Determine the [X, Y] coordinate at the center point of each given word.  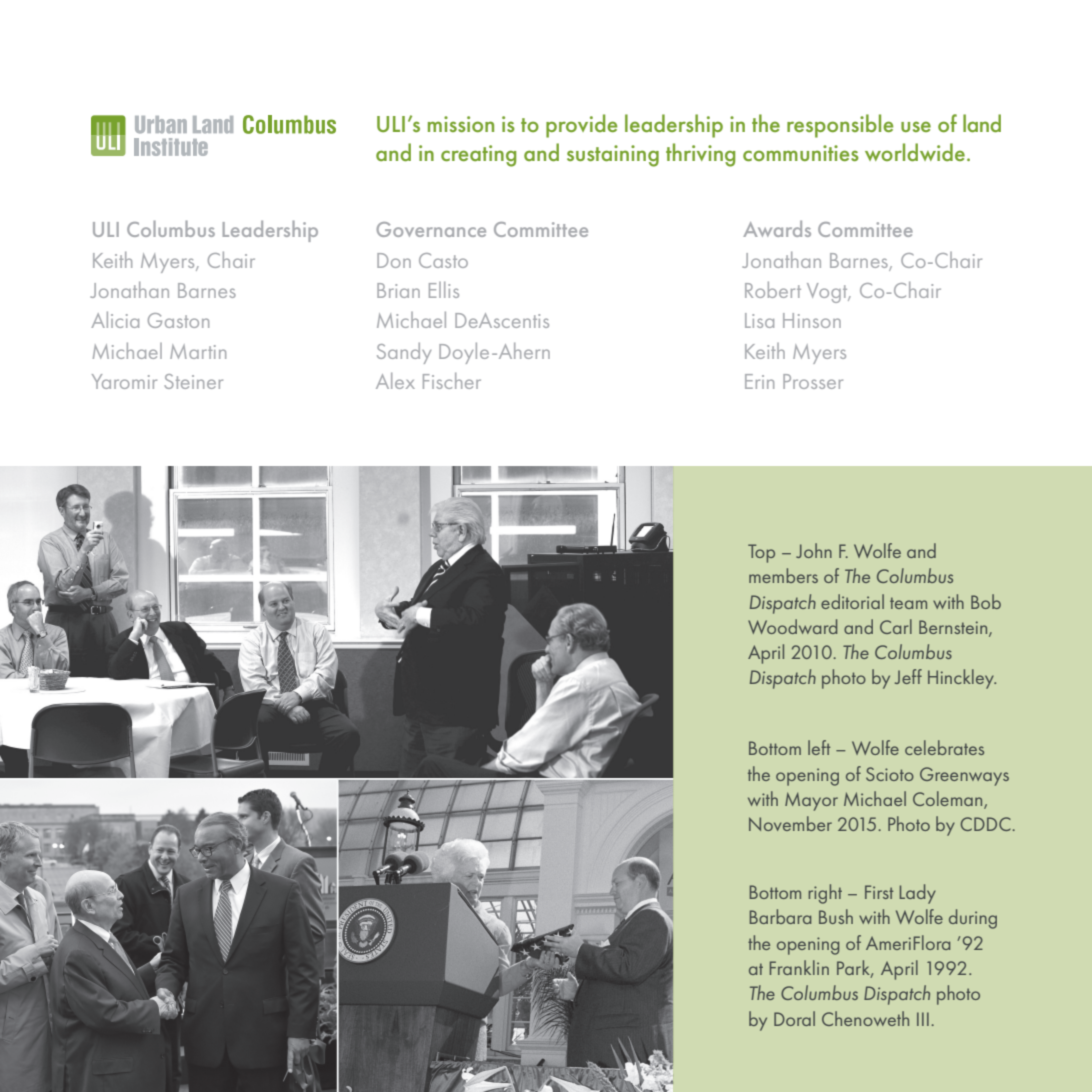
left [819, 747]
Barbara [780, 916]
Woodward [792, 626]
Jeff [908, 676]
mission [461, 124]
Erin [759, 381]
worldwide [915, 152]
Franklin [799, 967]
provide [581, 126]
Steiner [193, 381]
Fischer [452, 381]
